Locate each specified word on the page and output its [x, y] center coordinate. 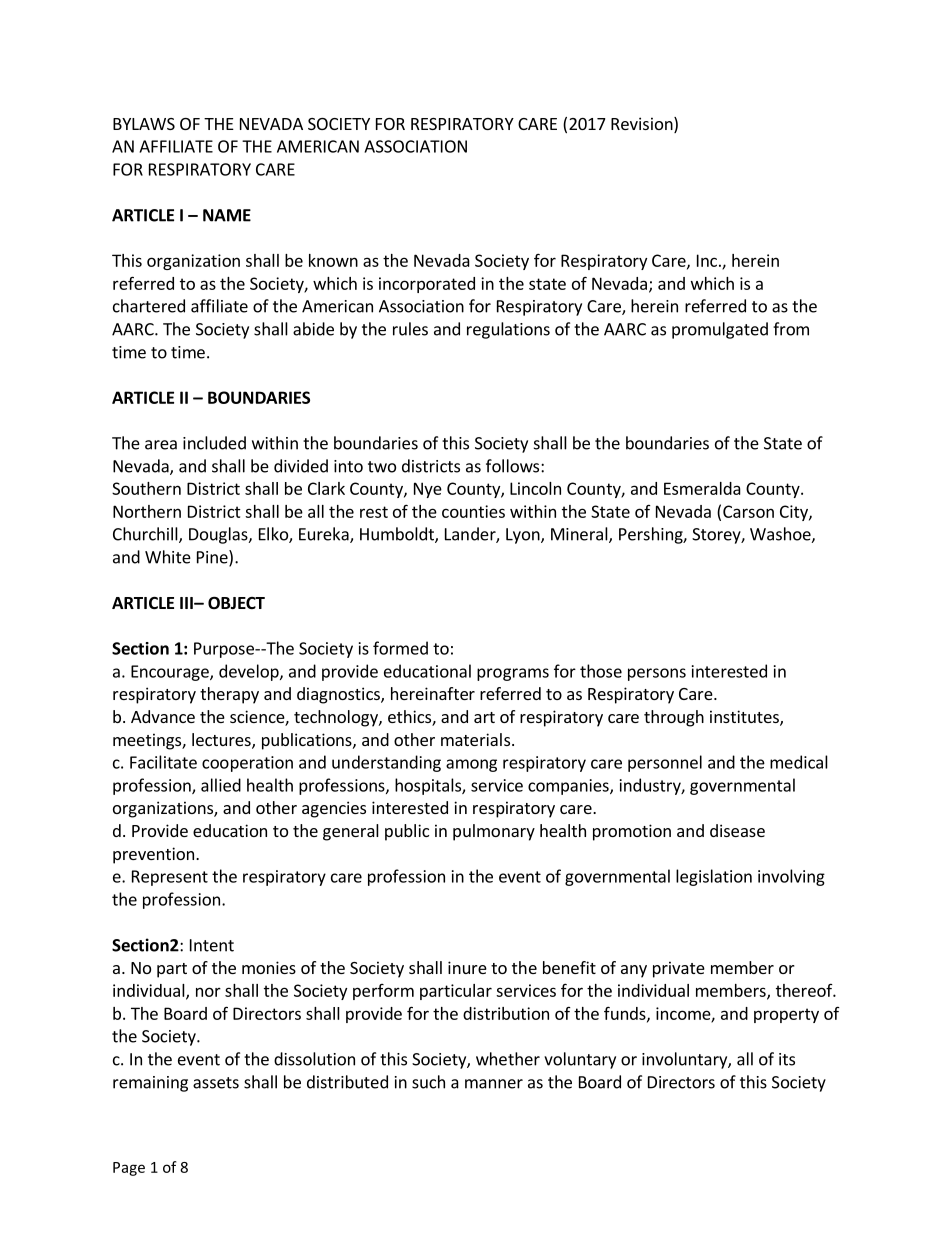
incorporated [427, 285]
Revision [643, 125]
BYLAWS [144, 124]
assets [216, 1083]
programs [513, 674]
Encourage [171, 673]
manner [494, 1084]
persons [657, 674]
